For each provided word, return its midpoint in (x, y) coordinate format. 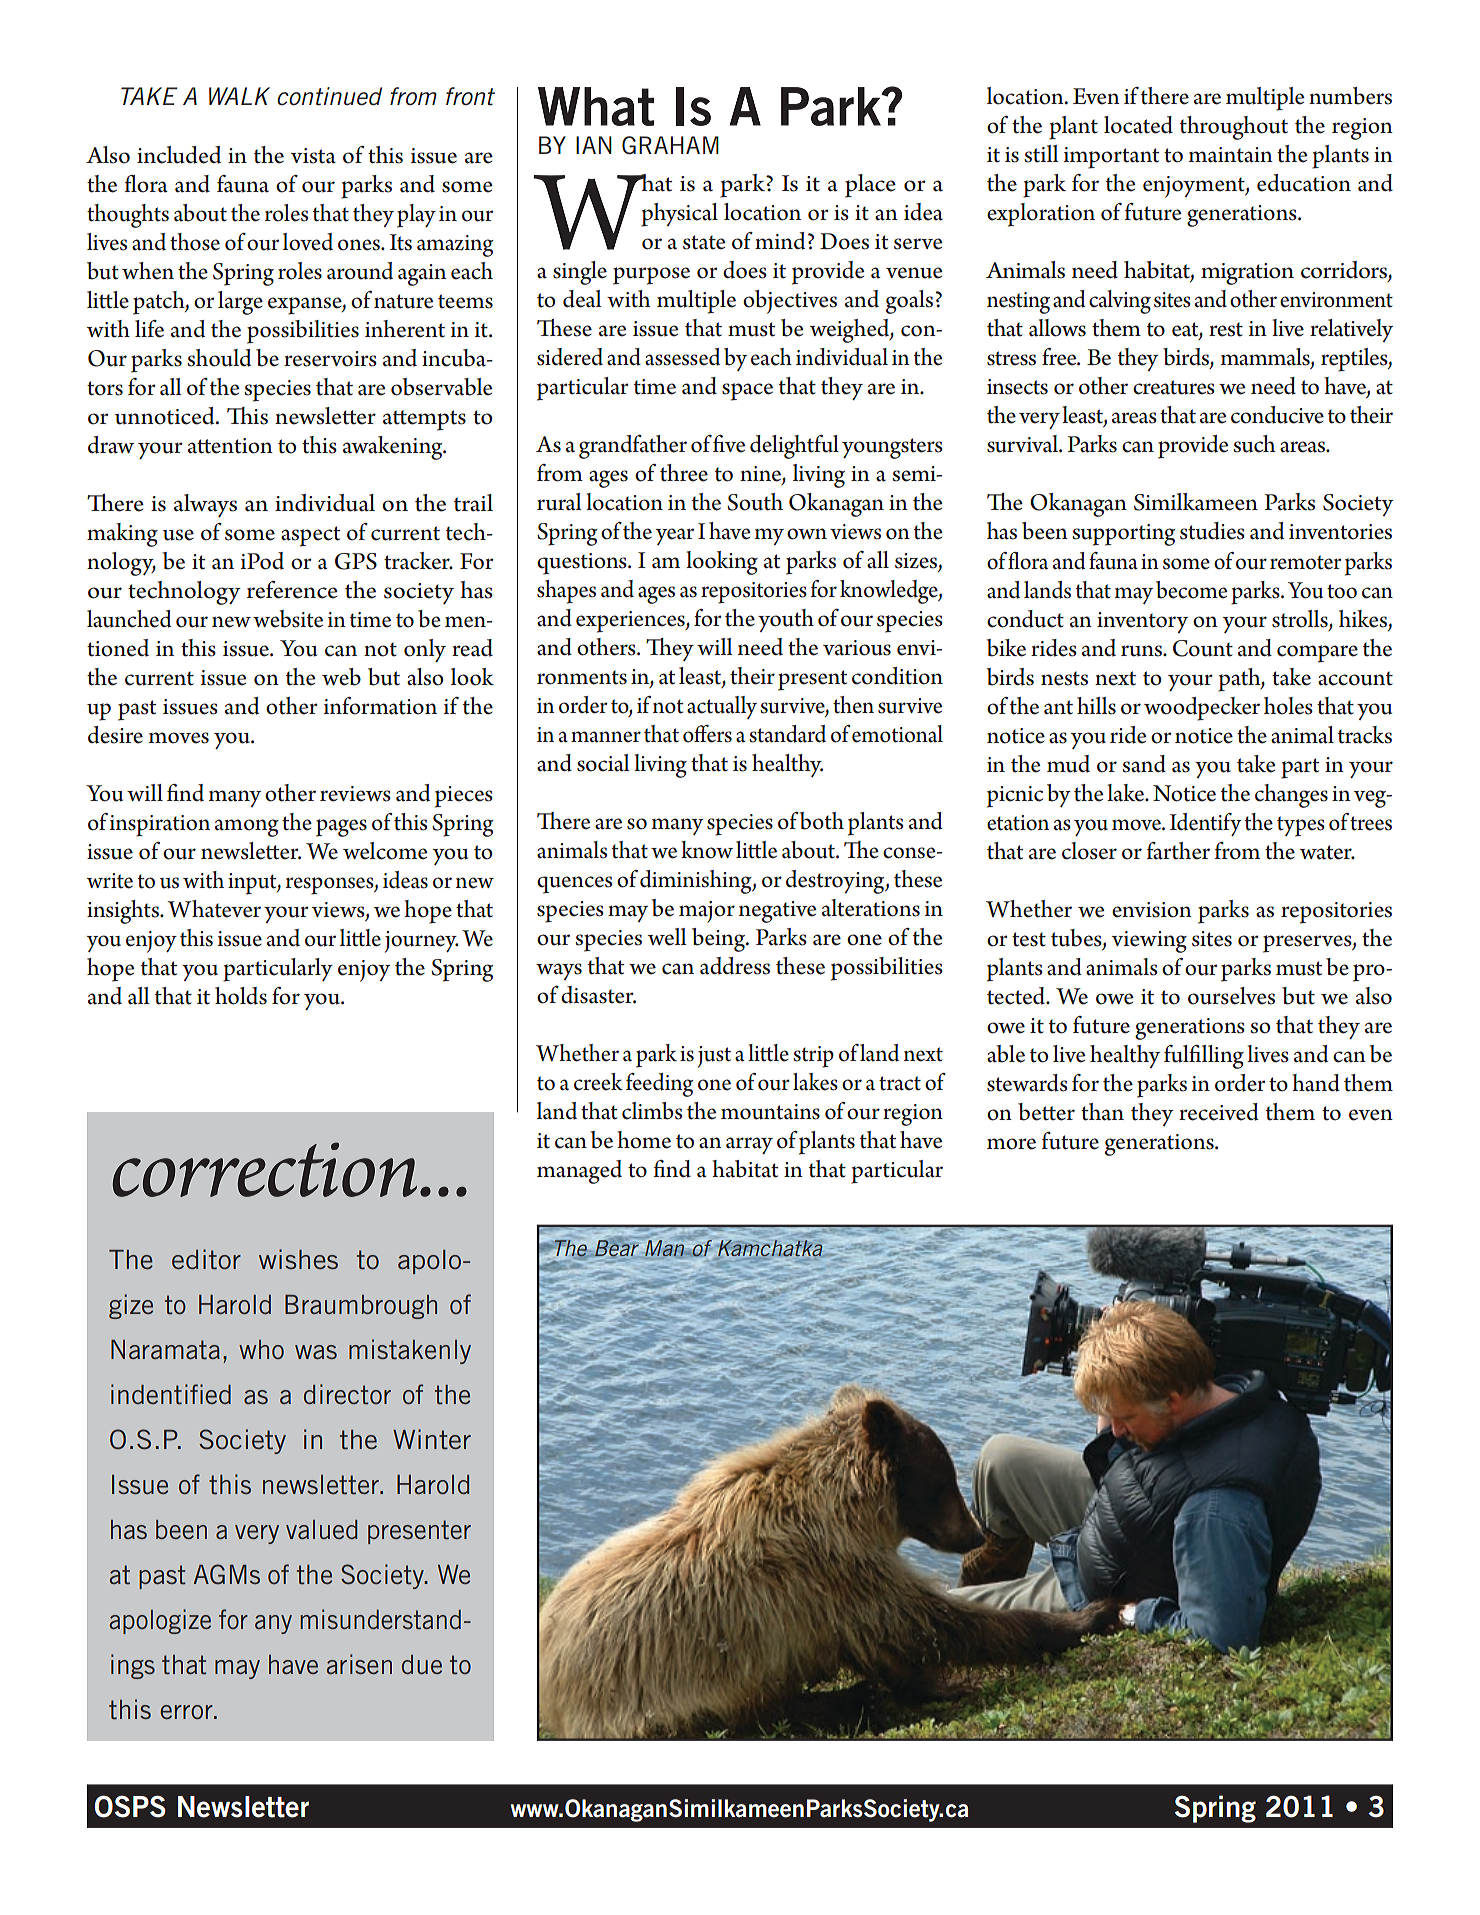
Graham (670, 145)
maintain (1231, 155)
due (422, 1664)
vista (313, 156)
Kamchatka (770, 1248)
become (1192, 590)
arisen (359, 1664)
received (1219, 1112)
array (749, 1145)
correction (265, 1169)
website (288, 619)
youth (786, 620)
